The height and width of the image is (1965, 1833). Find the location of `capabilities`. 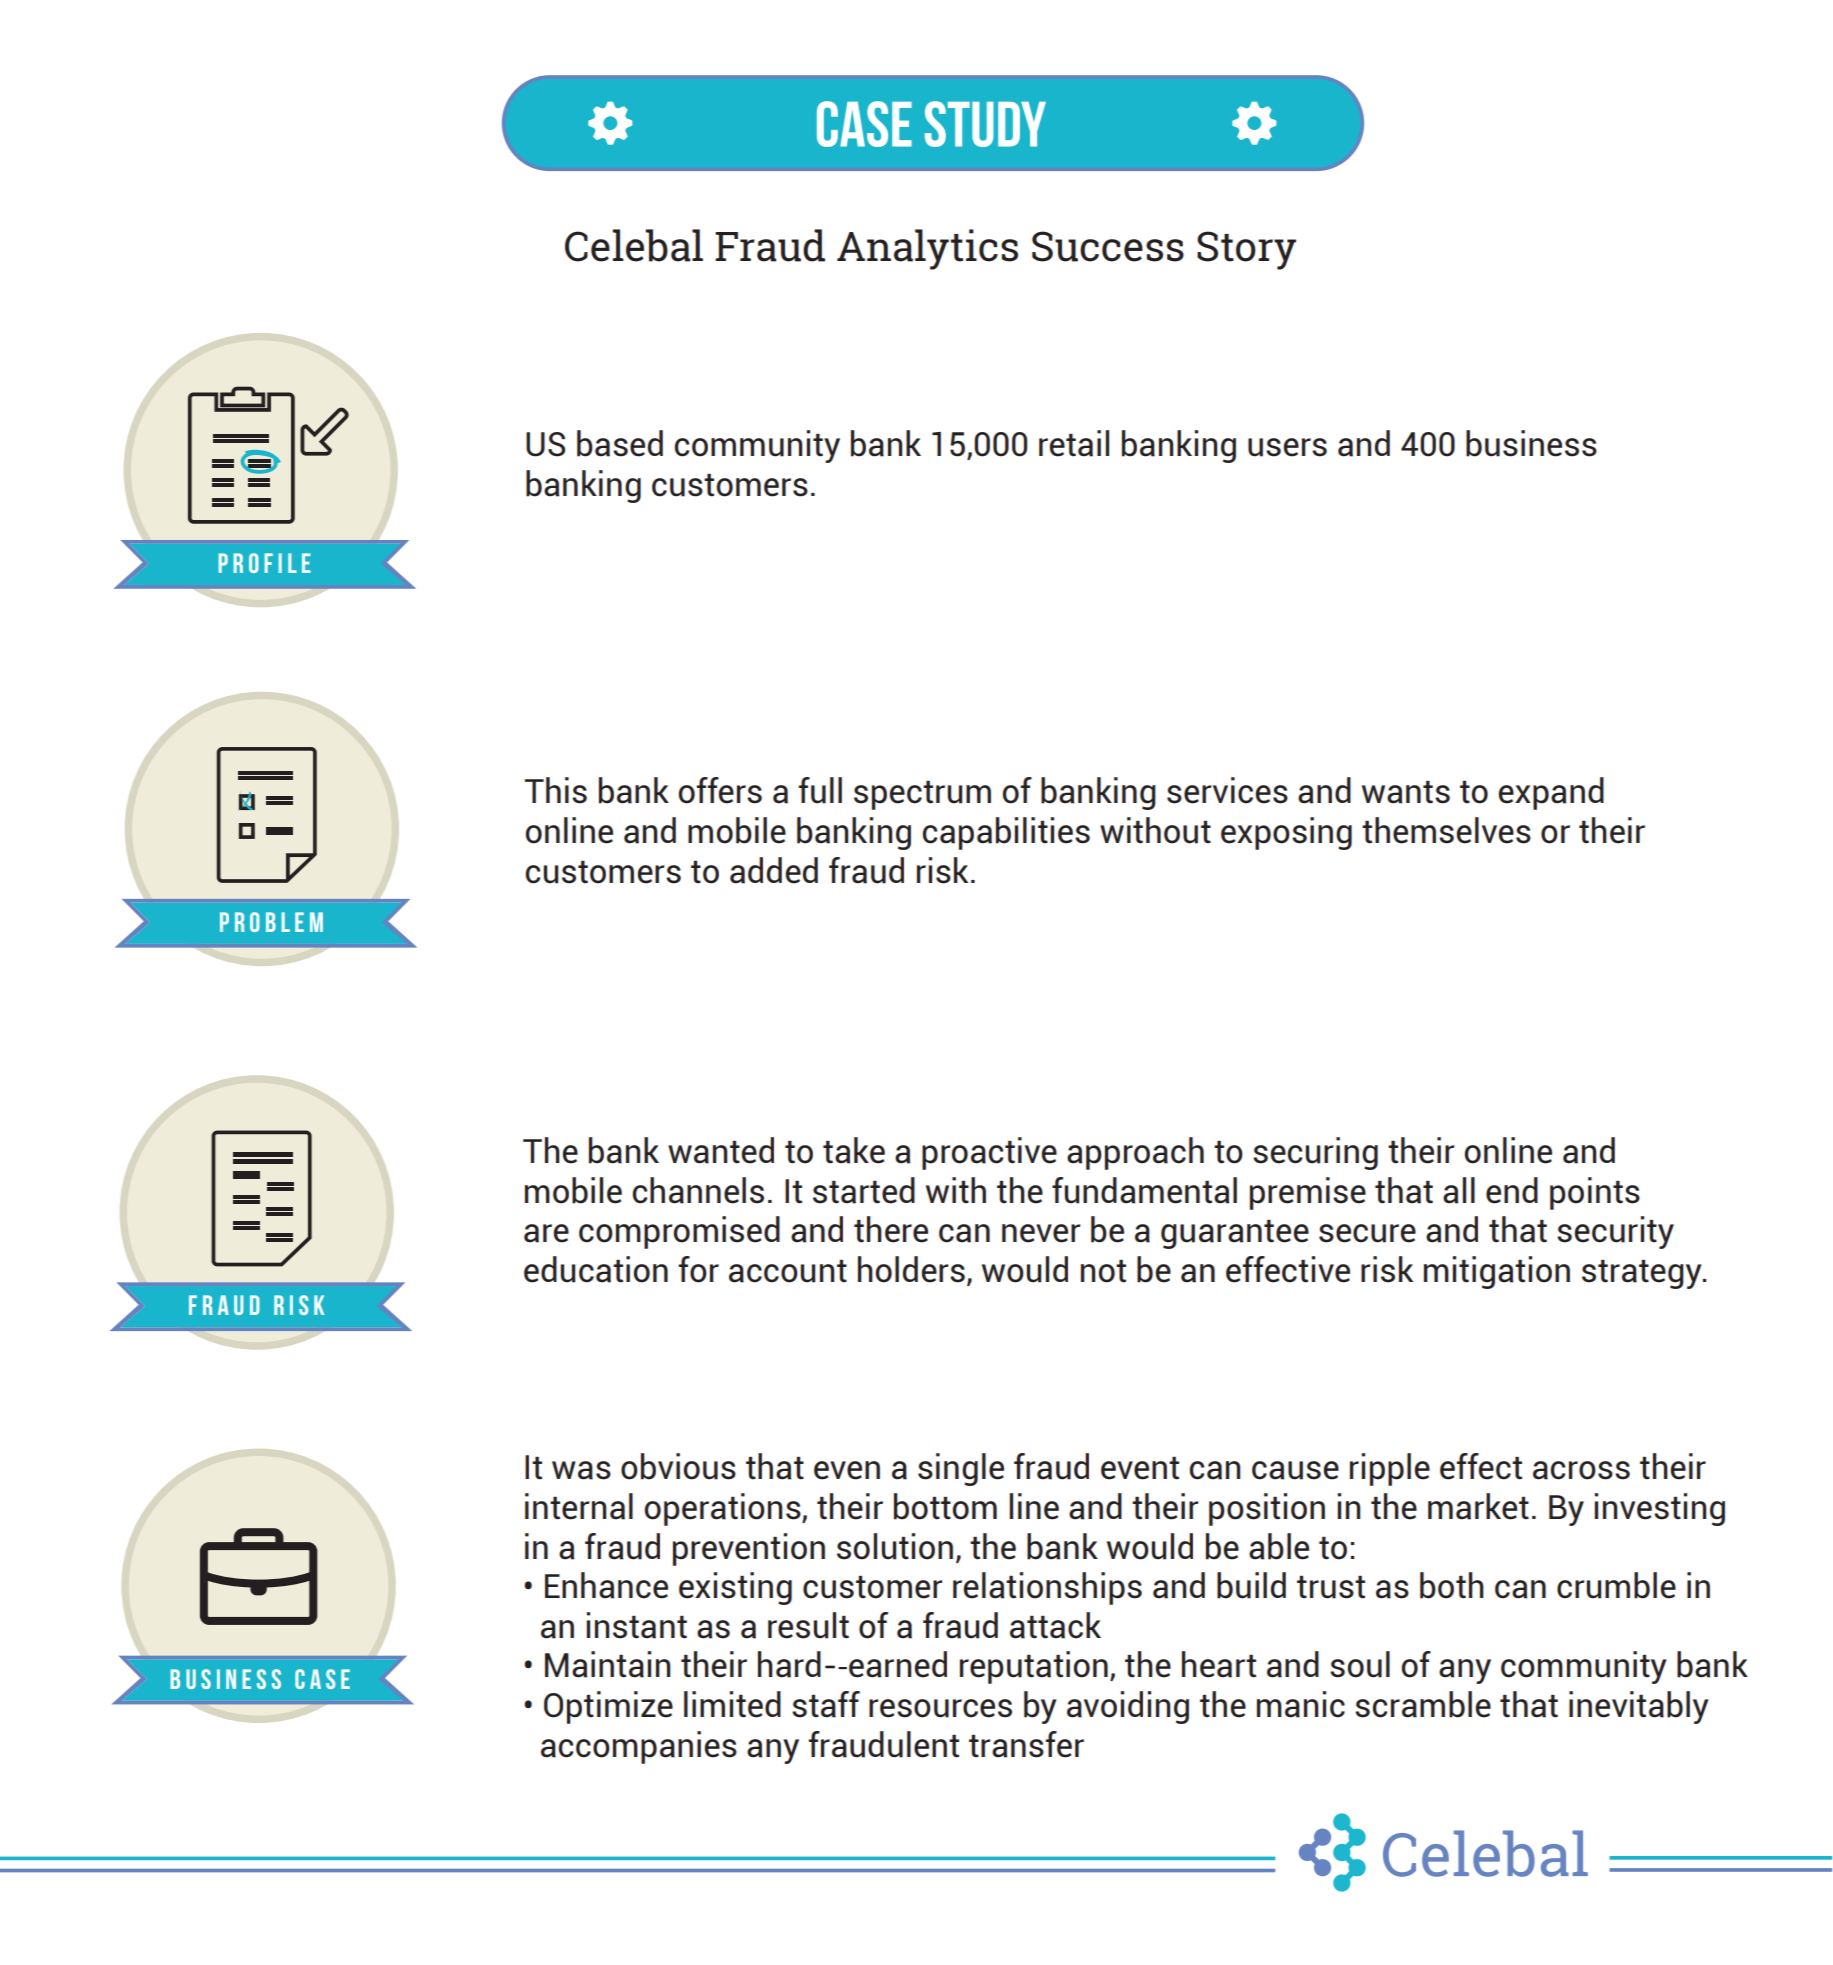

capabilities is located at coordinates (1006, 833).
